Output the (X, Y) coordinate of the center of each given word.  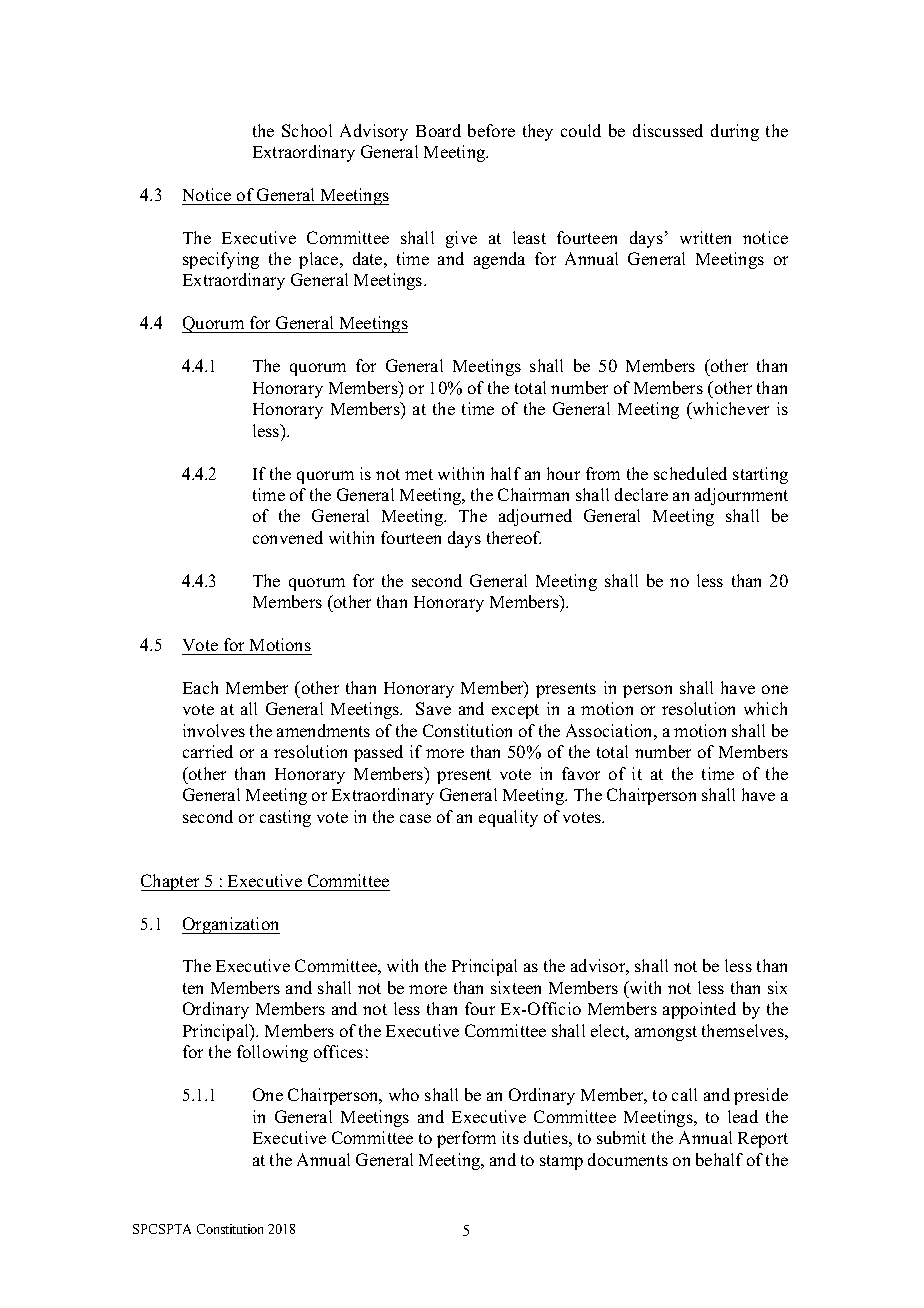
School (307, 130)
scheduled (690, 473)
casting (285, 818)
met (419, 474)
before (491, 130)
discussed (668, 130)
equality (508, 818)
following (272, 1053)
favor (581, 773)
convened (288, 537)
